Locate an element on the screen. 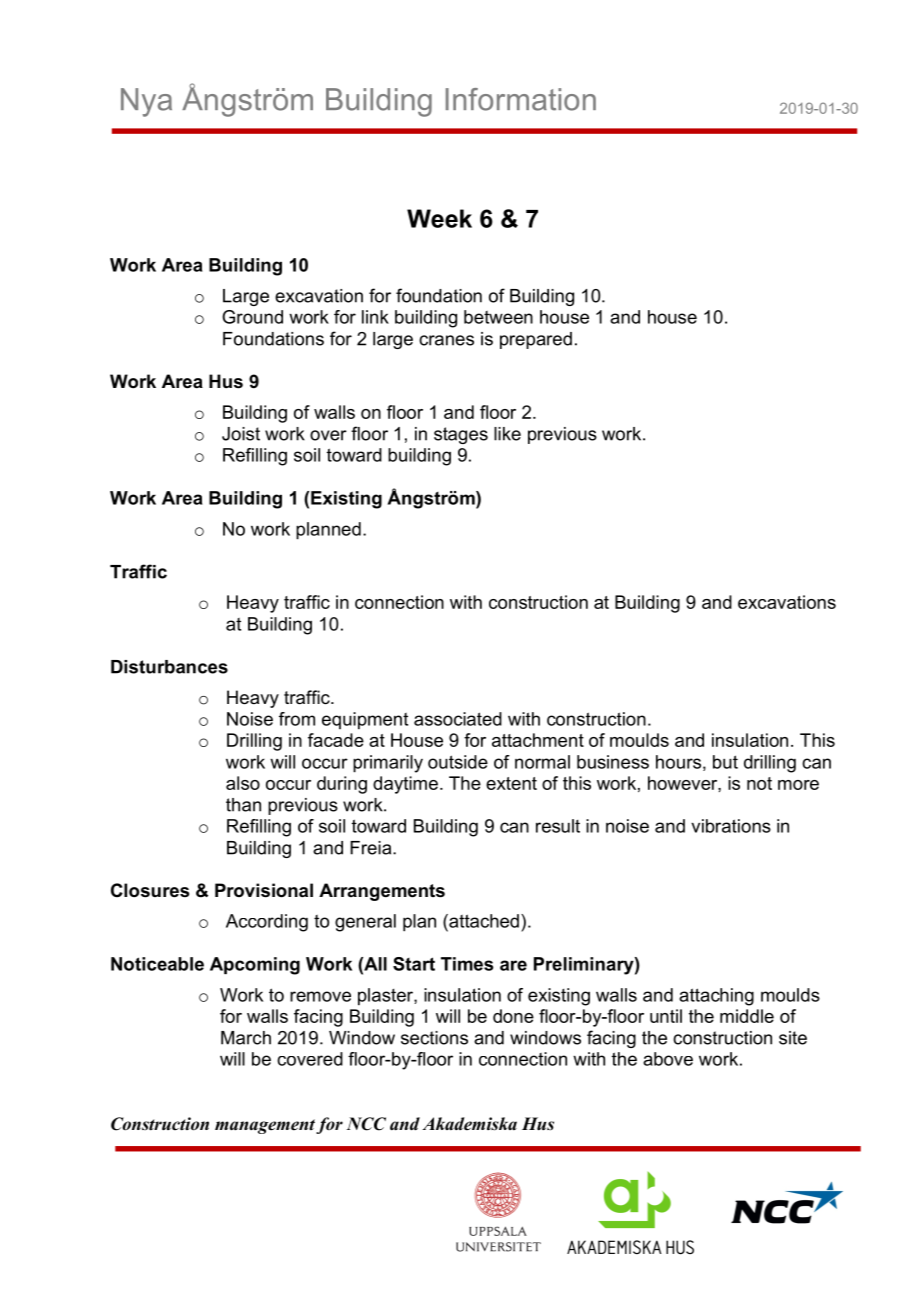  Disturbances is located at coordinates (169, 667).
